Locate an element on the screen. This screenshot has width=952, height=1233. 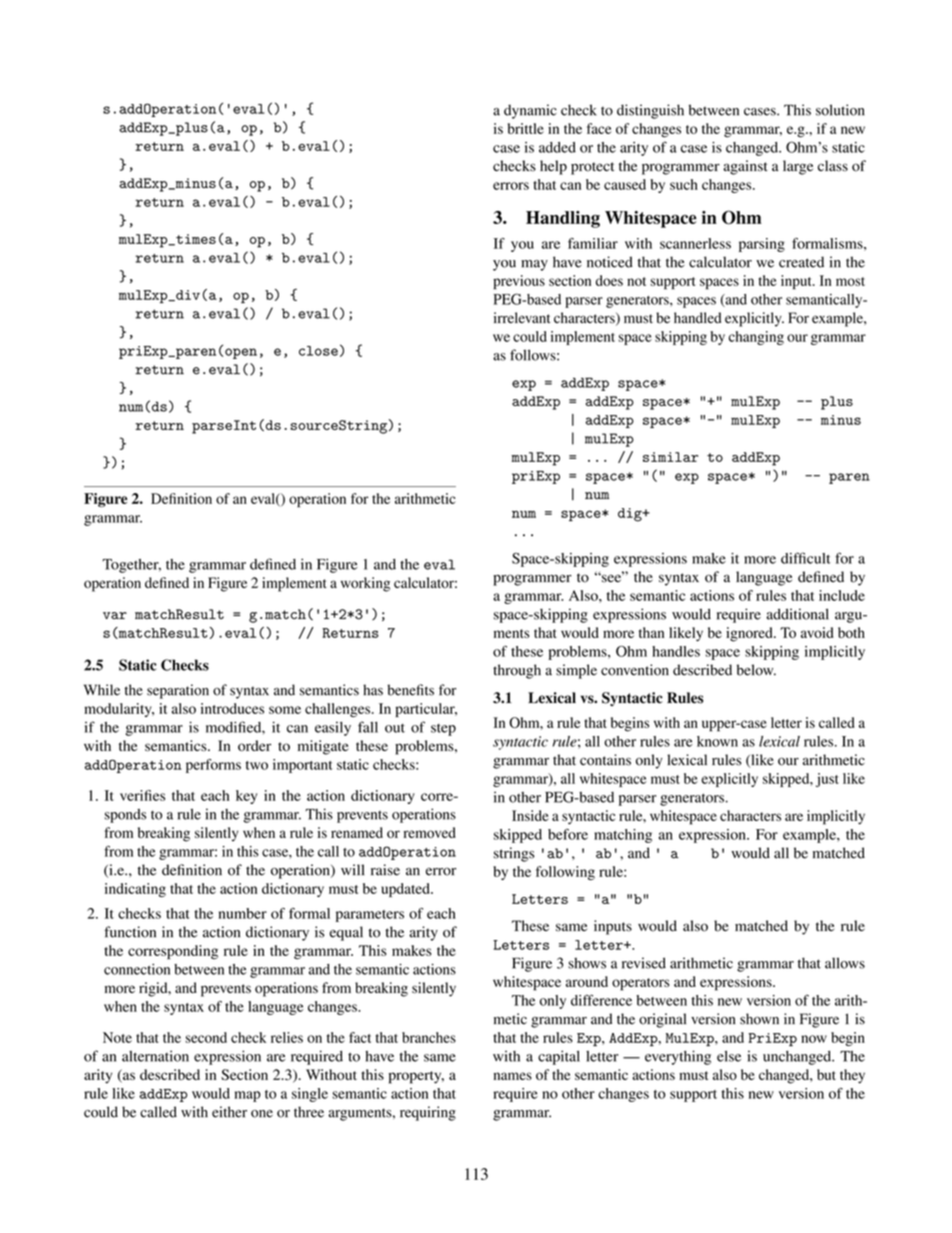
var is located at coordinates (115, 615).
